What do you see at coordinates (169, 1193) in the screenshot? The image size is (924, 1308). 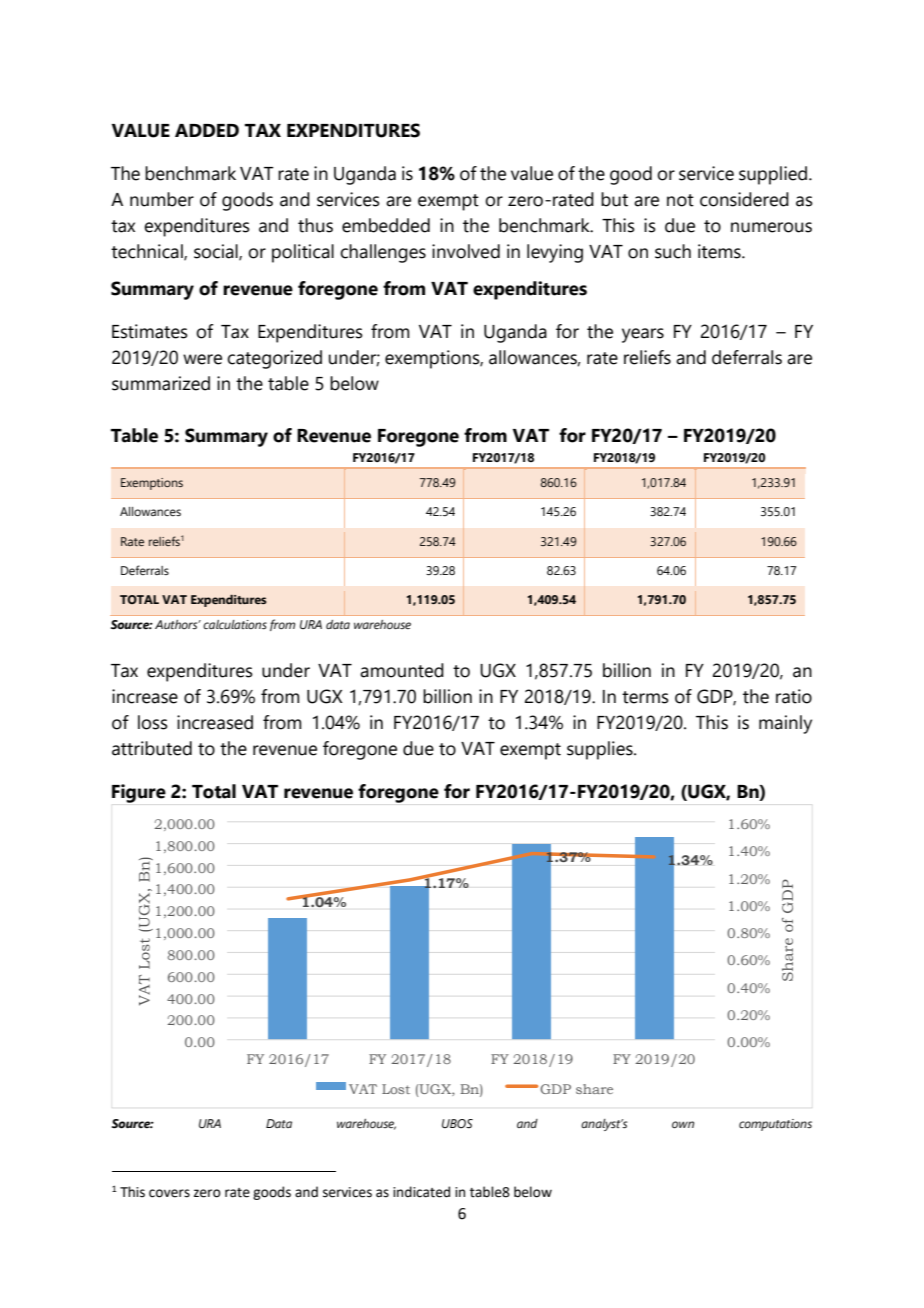 I see `covers` at bounding box center [169, 1193].
